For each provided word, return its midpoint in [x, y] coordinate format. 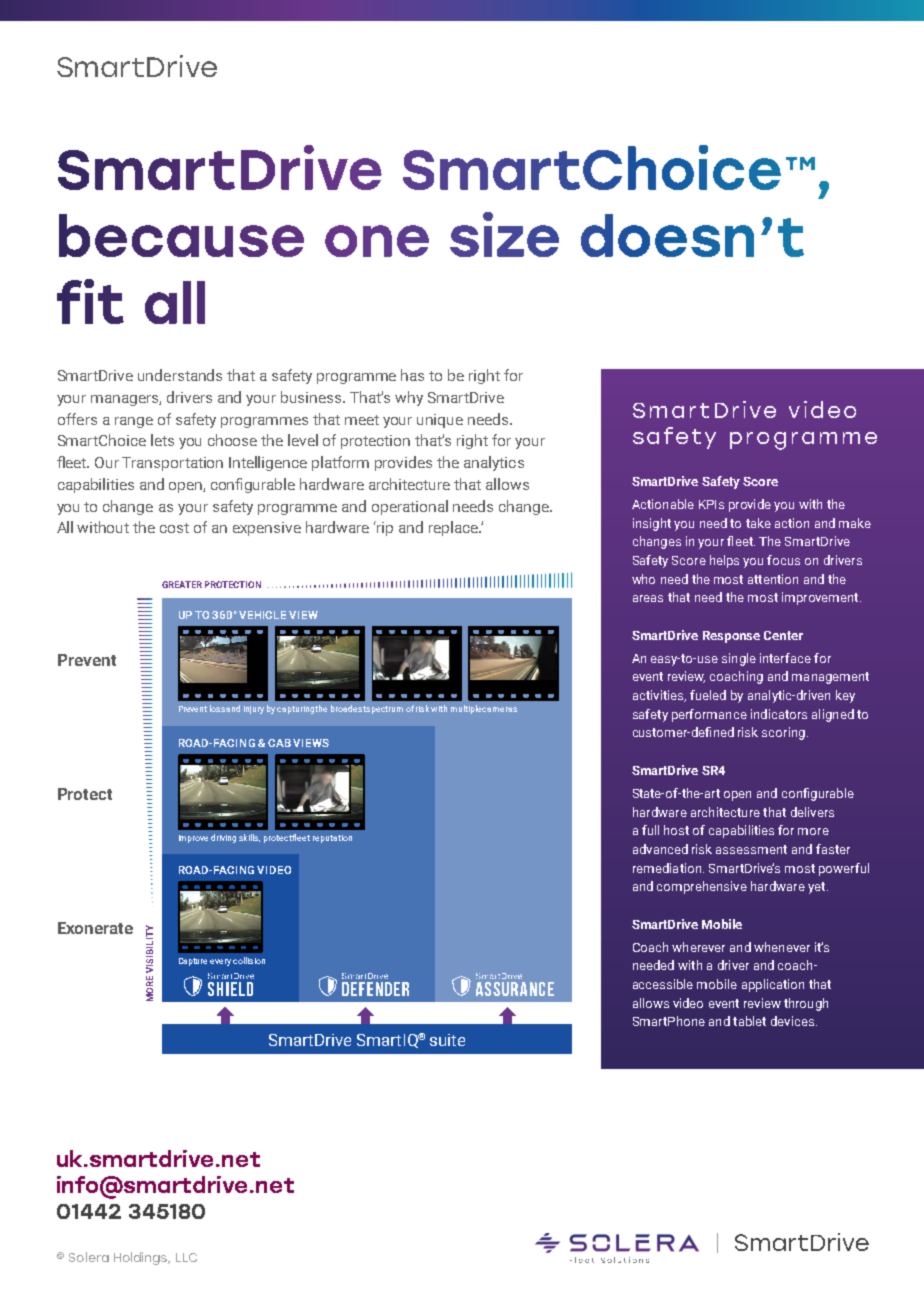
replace [454, 528]
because [181, 235]
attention [773, 579]
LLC [186, 1257]
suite [447, 1040]
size [504, 234]
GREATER [182, 584]
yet [818, 888]
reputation [332, 839]
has [412, 375]
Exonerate [95, 928]
